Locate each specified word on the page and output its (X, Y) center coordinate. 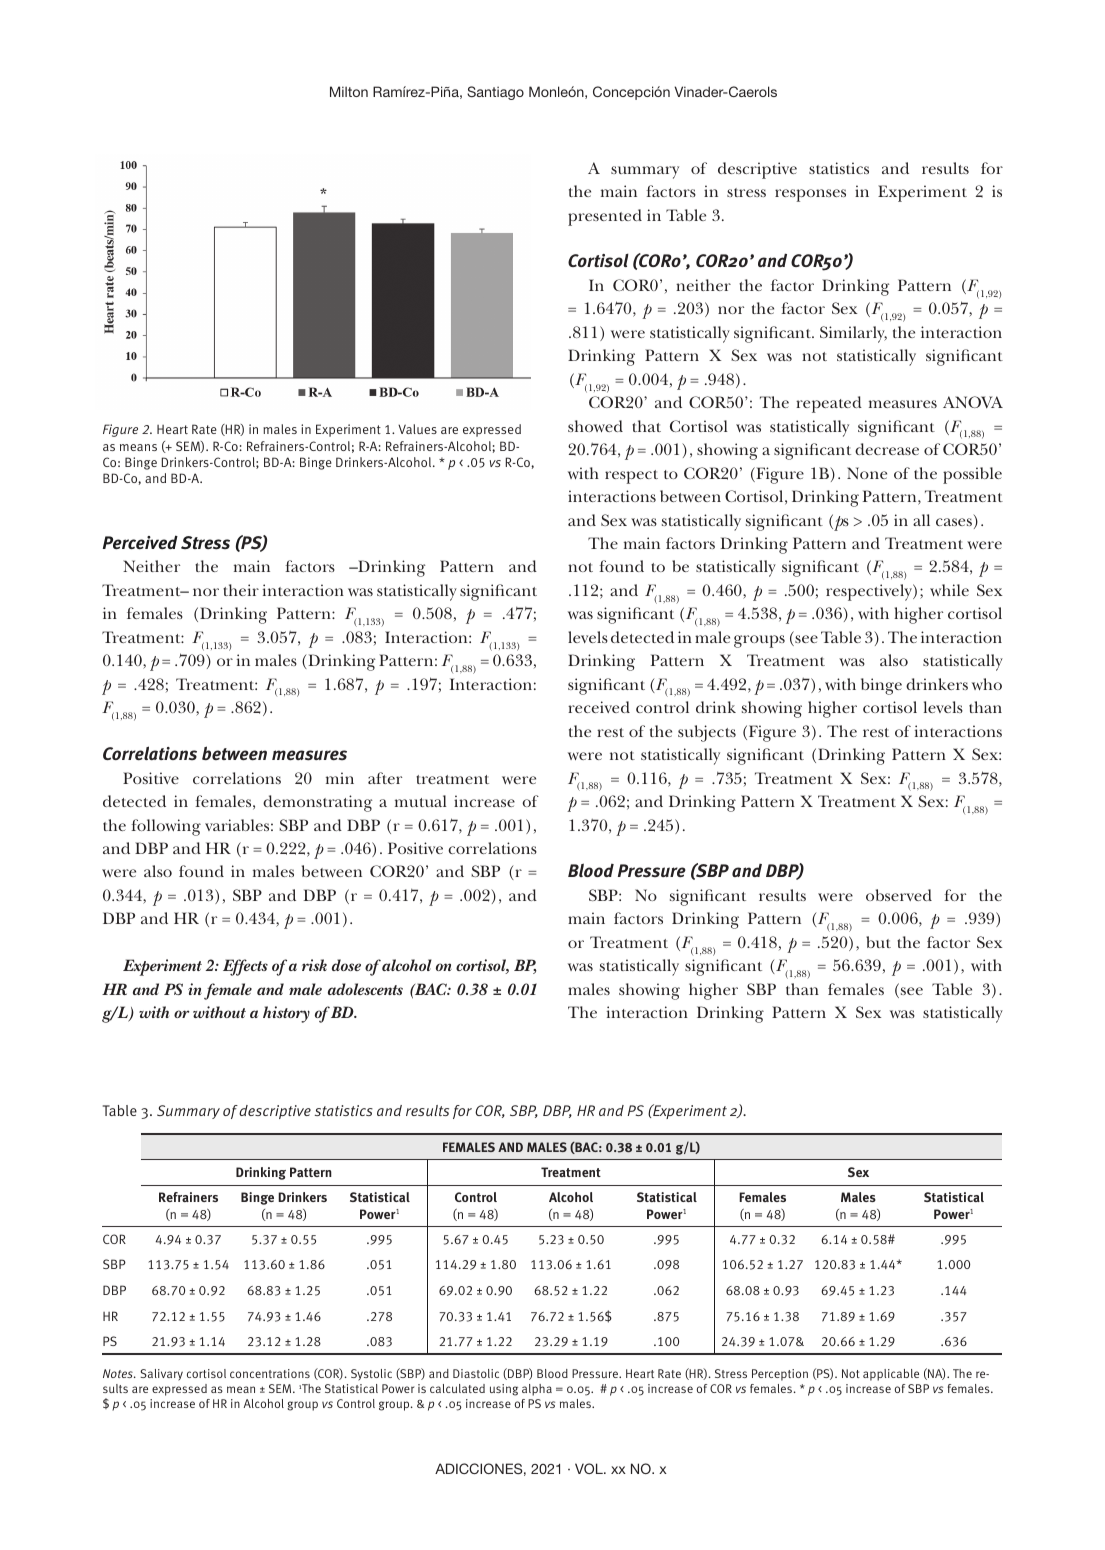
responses (810, 195)
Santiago (495, 93)
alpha (537, 1390)
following (166, 827)
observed (899, 895)
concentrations (270, 1373)
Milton (349, 91)
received (599, 707)
